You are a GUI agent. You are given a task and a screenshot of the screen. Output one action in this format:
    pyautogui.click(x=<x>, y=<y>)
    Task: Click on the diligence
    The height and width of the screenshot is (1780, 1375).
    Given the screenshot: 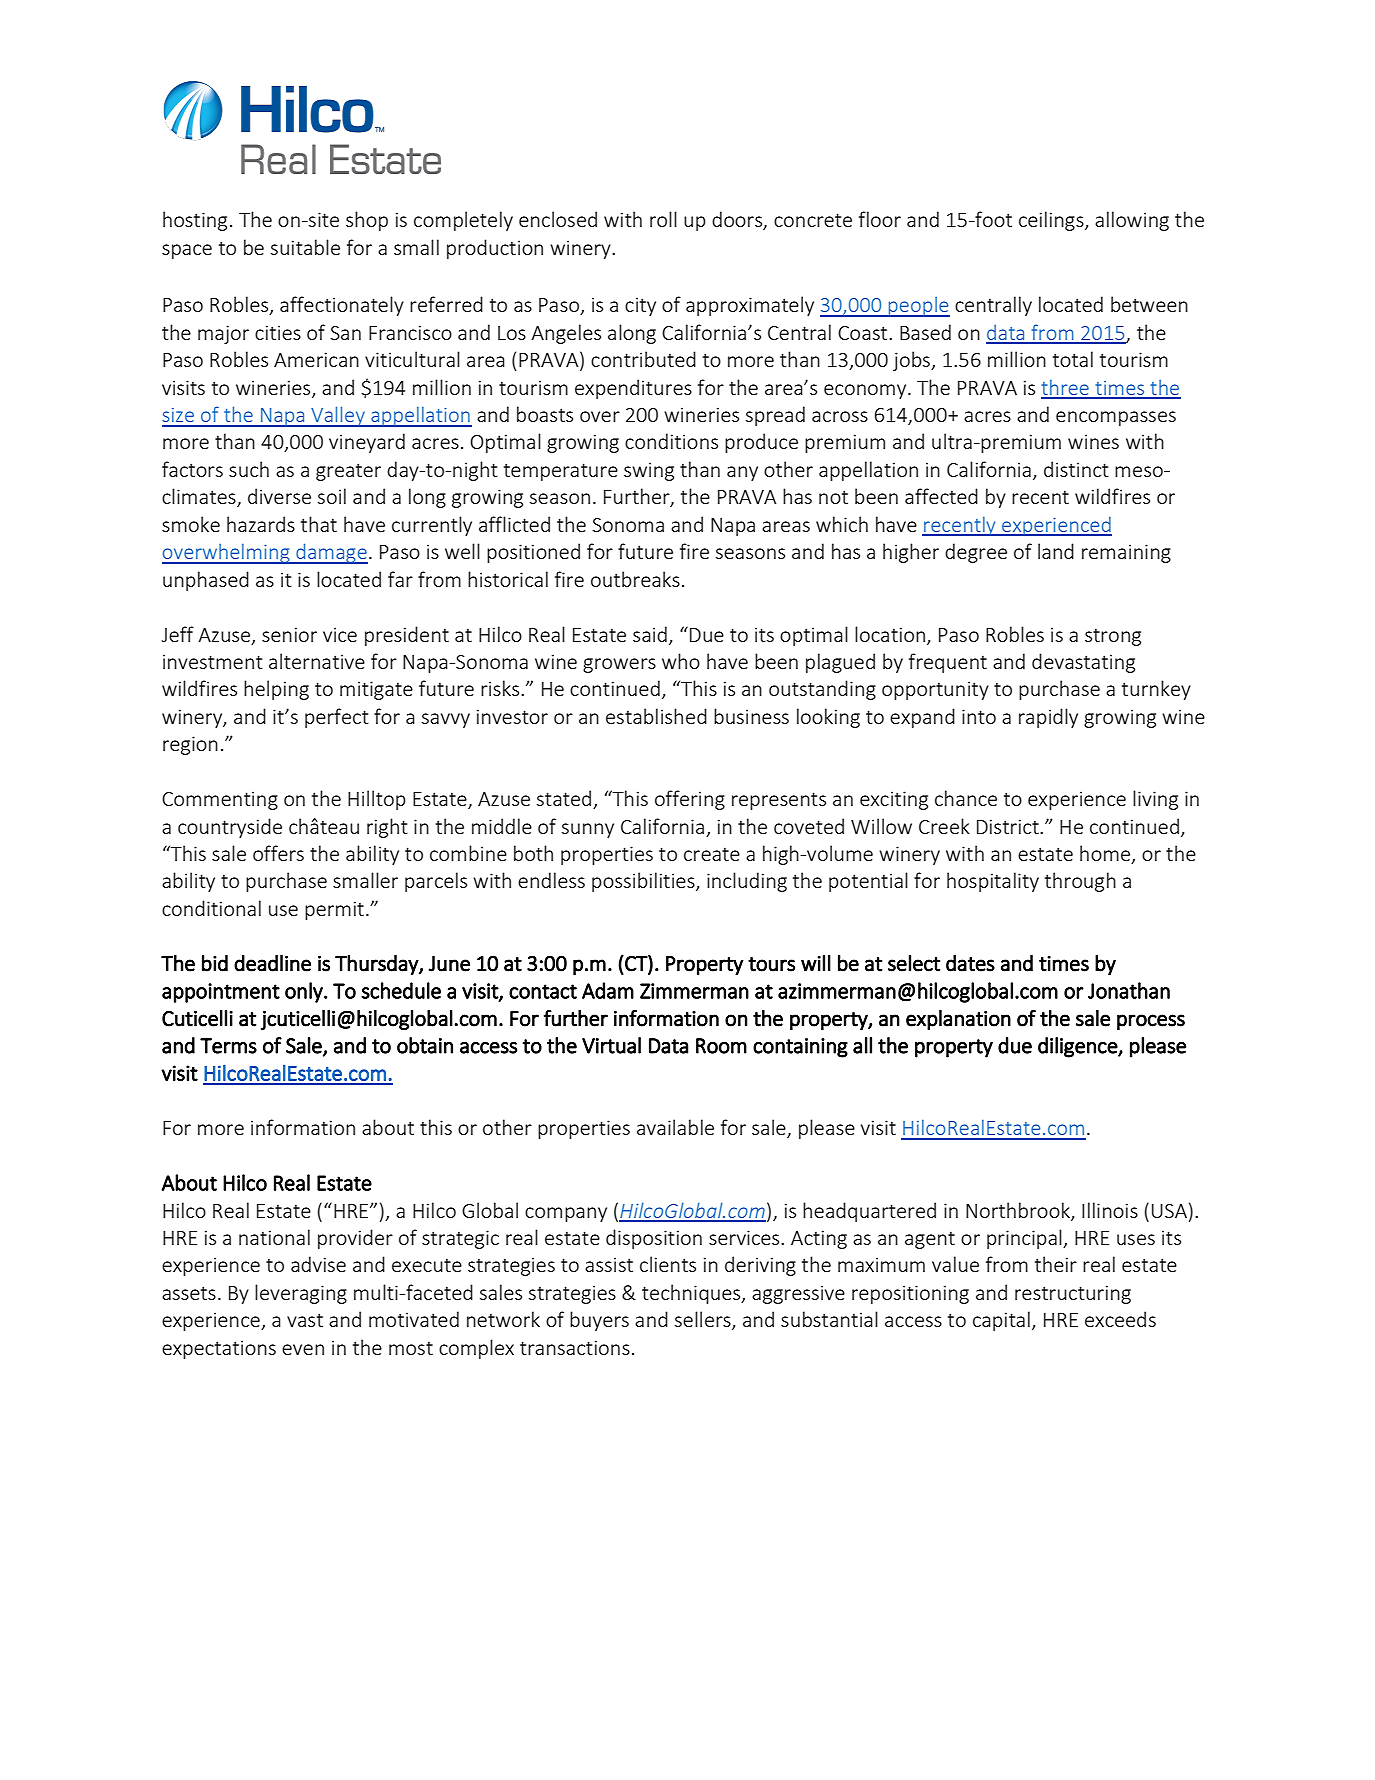 What is the action you would take?
    pyautogui.click(x=1078, y=1047)
